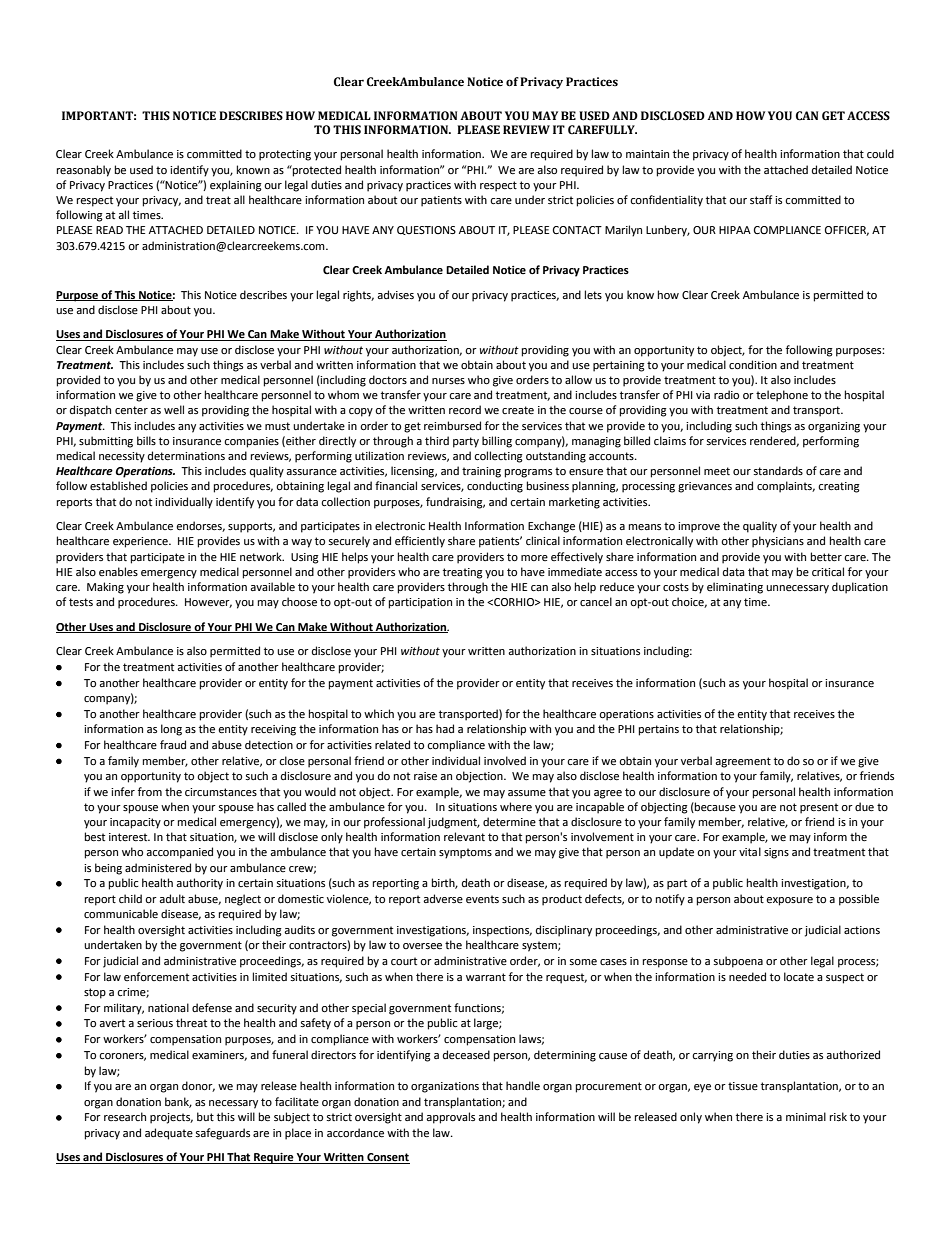 This screenshot has width=952, height=1233. I want to click on subpoena, so click(738, 962).
